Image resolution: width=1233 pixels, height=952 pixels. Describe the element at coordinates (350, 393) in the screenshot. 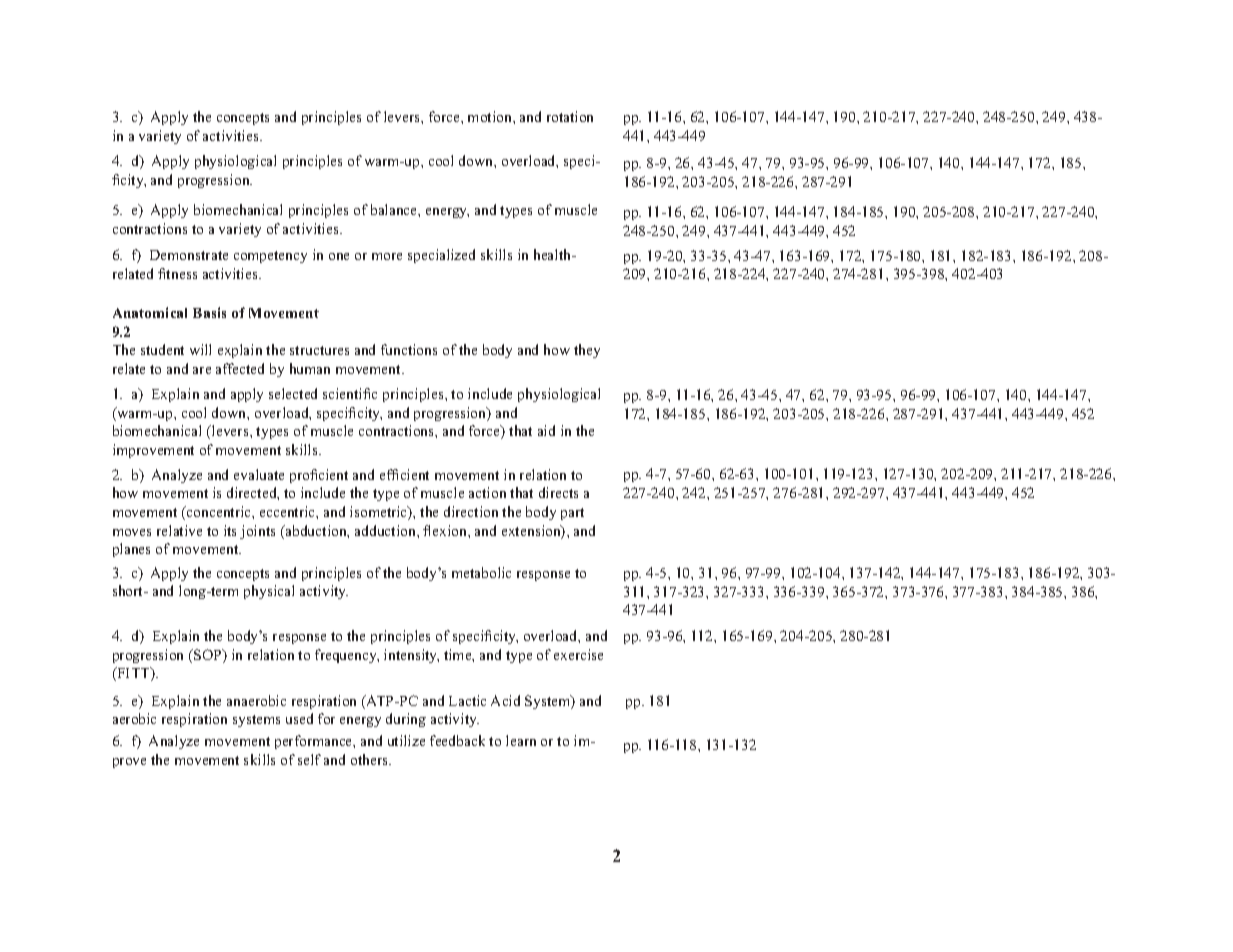

I see `scientific` at that location.
